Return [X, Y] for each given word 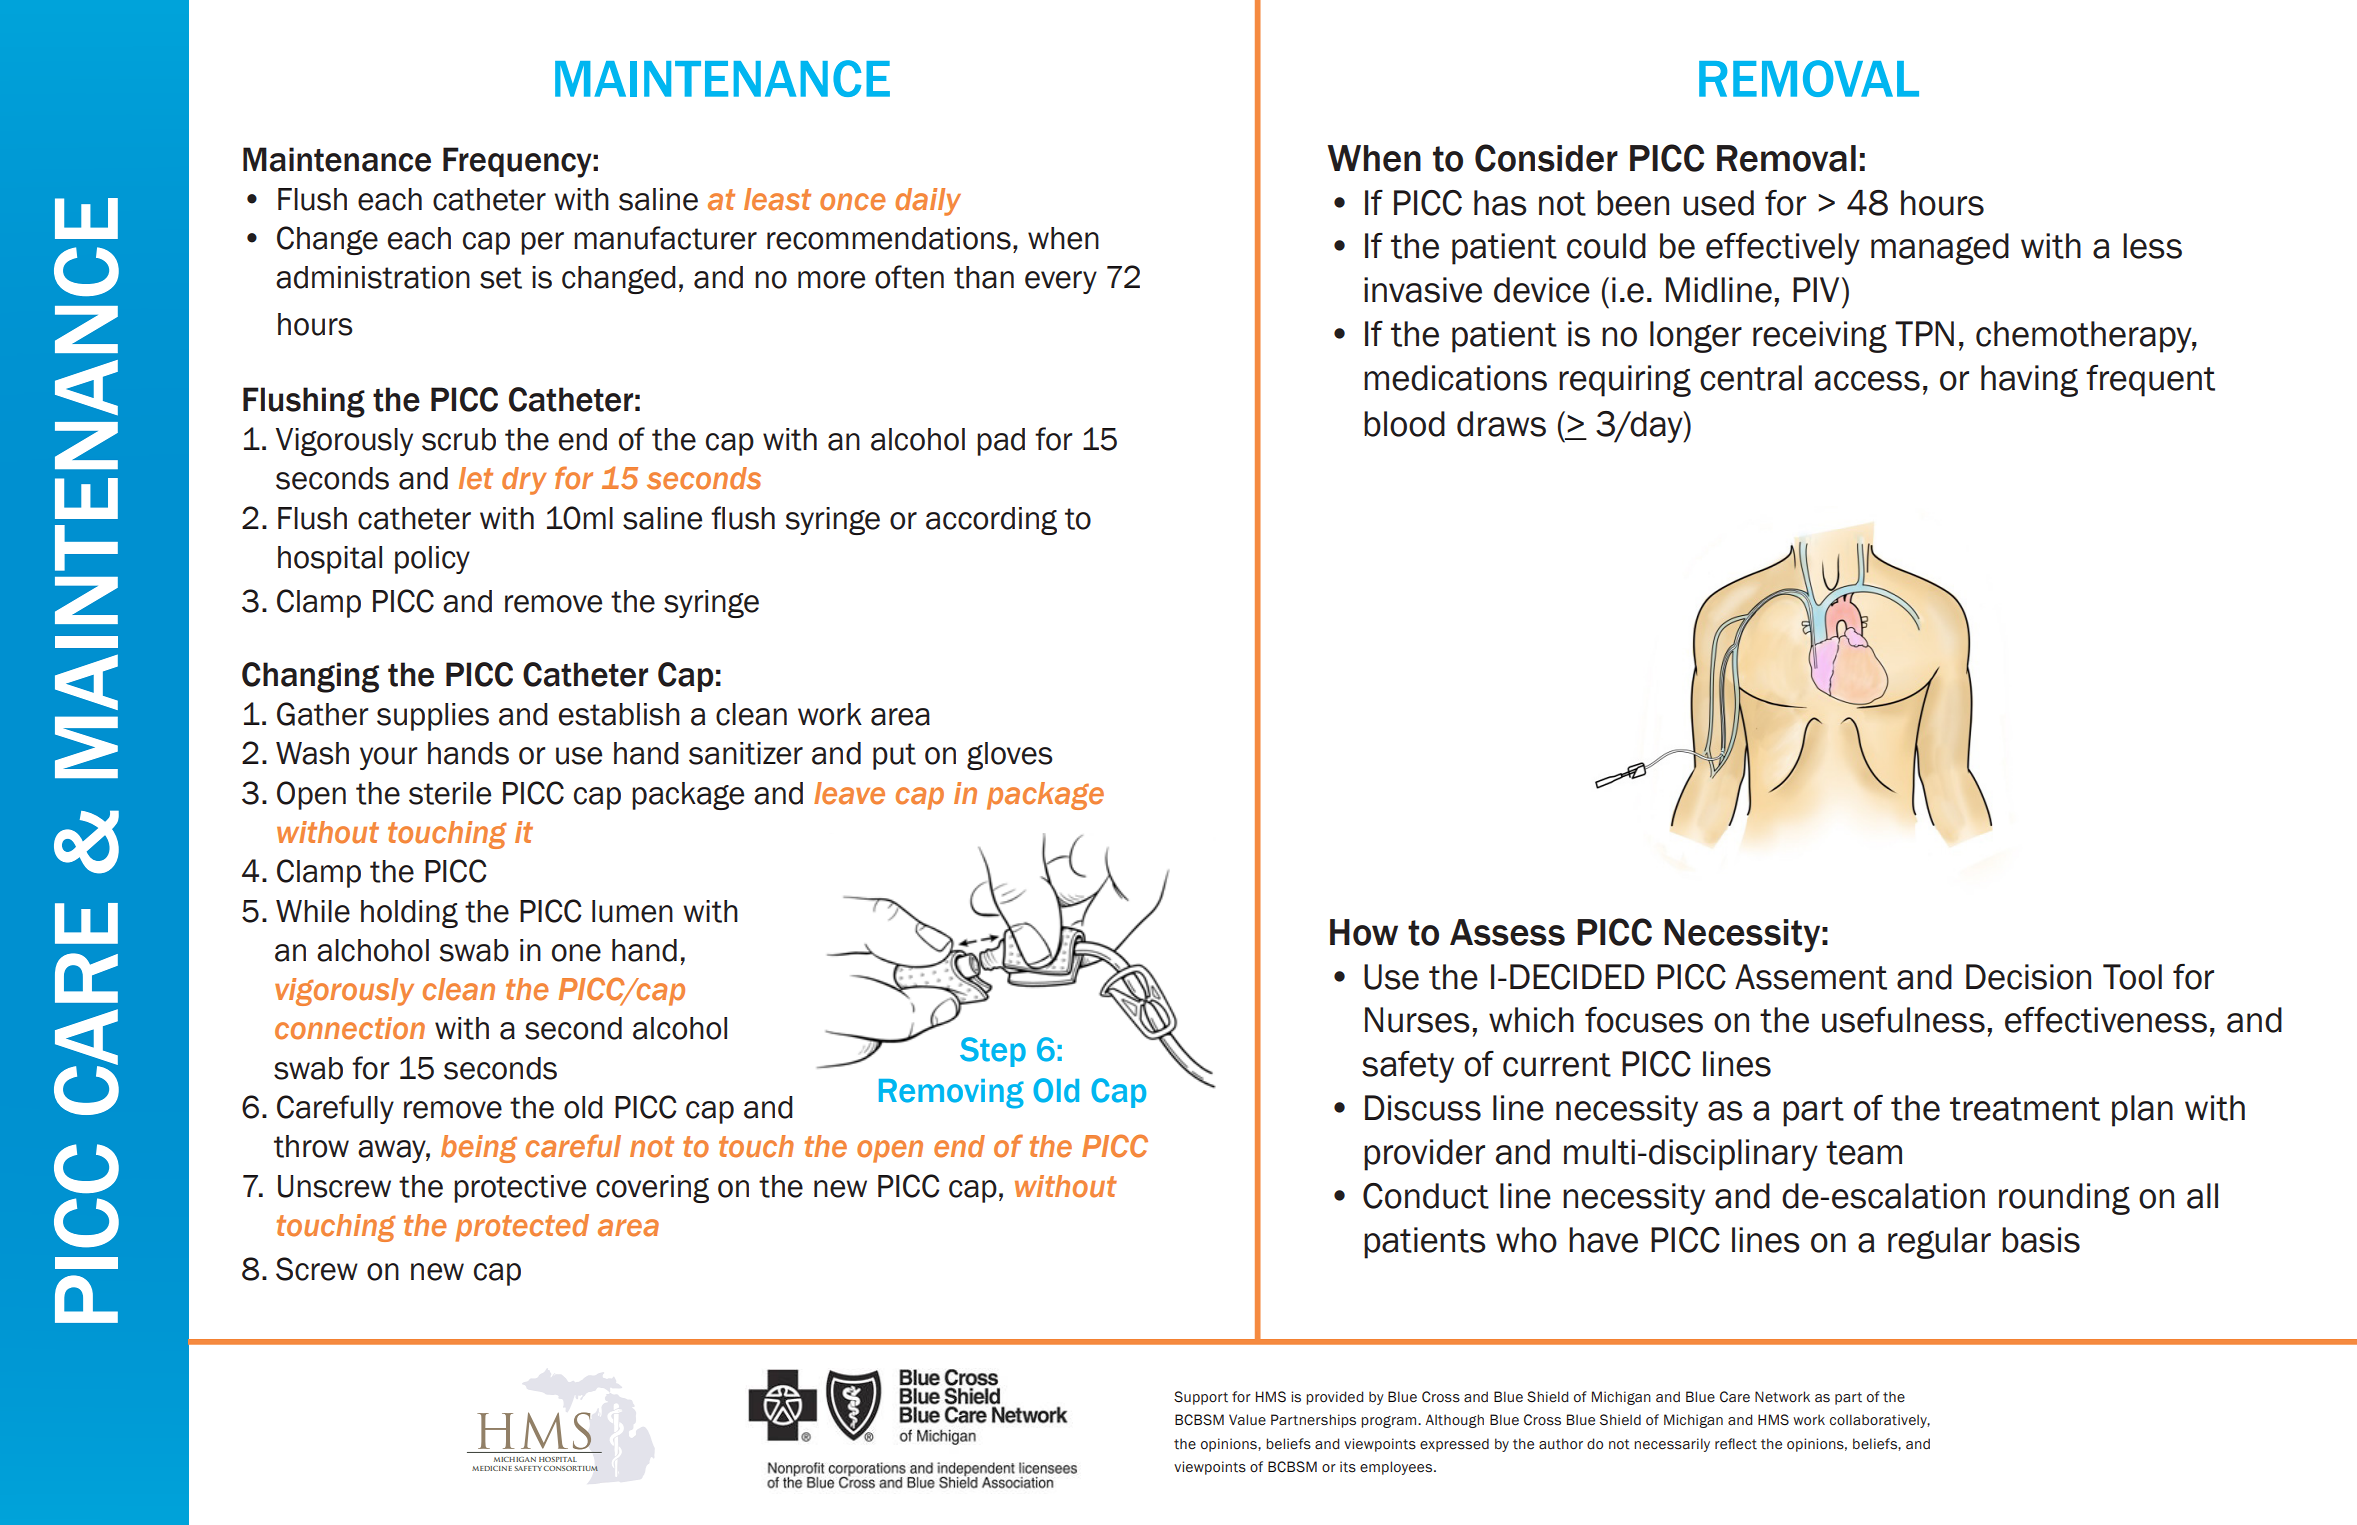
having [2029, 381]
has [1500, 203]
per [542, 243]
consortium [570, 1468]
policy [432, 560]
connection [350, 1028]
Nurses [1417, 1020]
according [991, 521]
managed [1940, 249]
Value [1247, 1420]
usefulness [1903, 1020]
